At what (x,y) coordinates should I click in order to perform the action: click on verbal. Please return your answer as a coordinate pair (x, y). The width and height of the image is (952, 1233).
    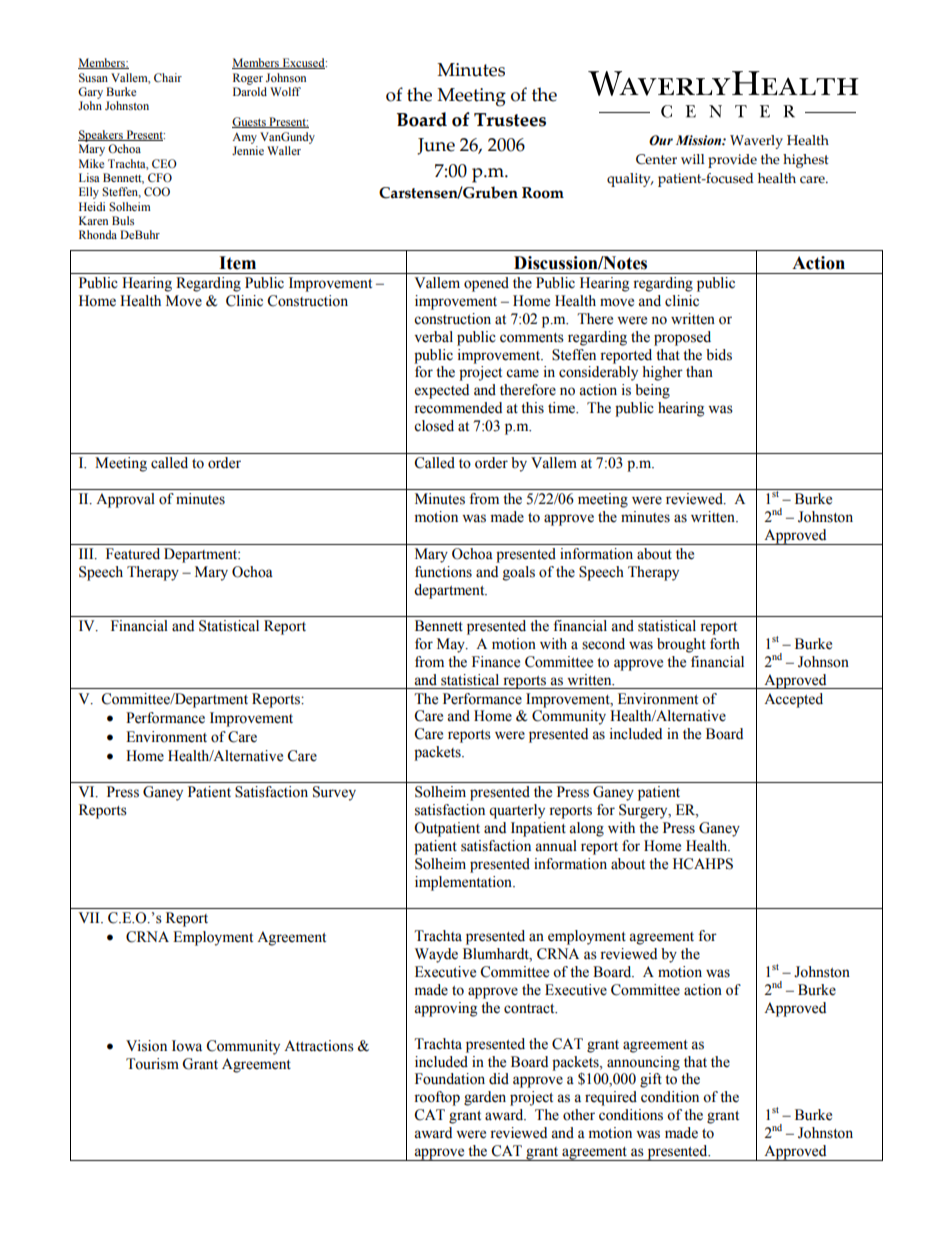
    Looking at the image, I should click on (434, 337).
